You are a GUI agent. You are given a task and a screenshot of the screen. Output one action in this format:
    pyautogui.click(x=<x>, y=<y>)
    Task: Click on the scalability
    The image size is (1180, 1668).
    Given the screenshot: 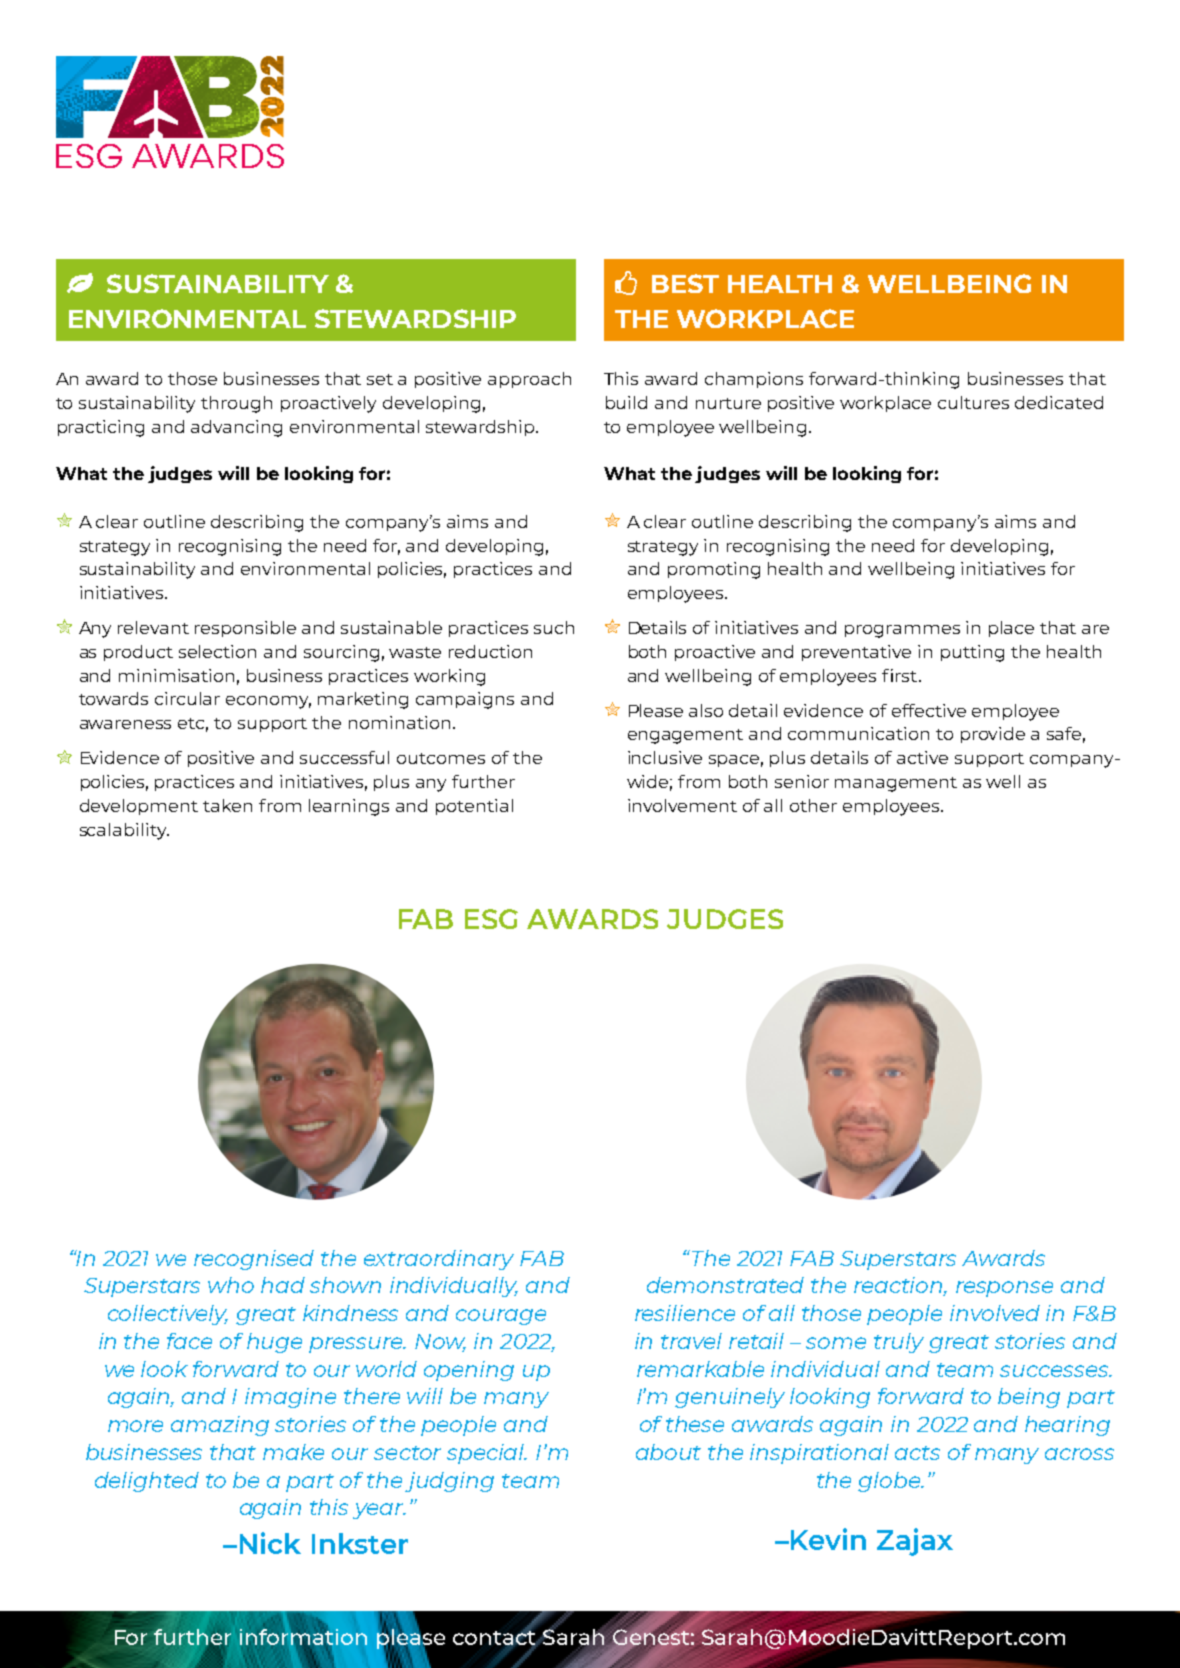 What is the action you would take?
    pyautogui.click(x=124, y=831)
